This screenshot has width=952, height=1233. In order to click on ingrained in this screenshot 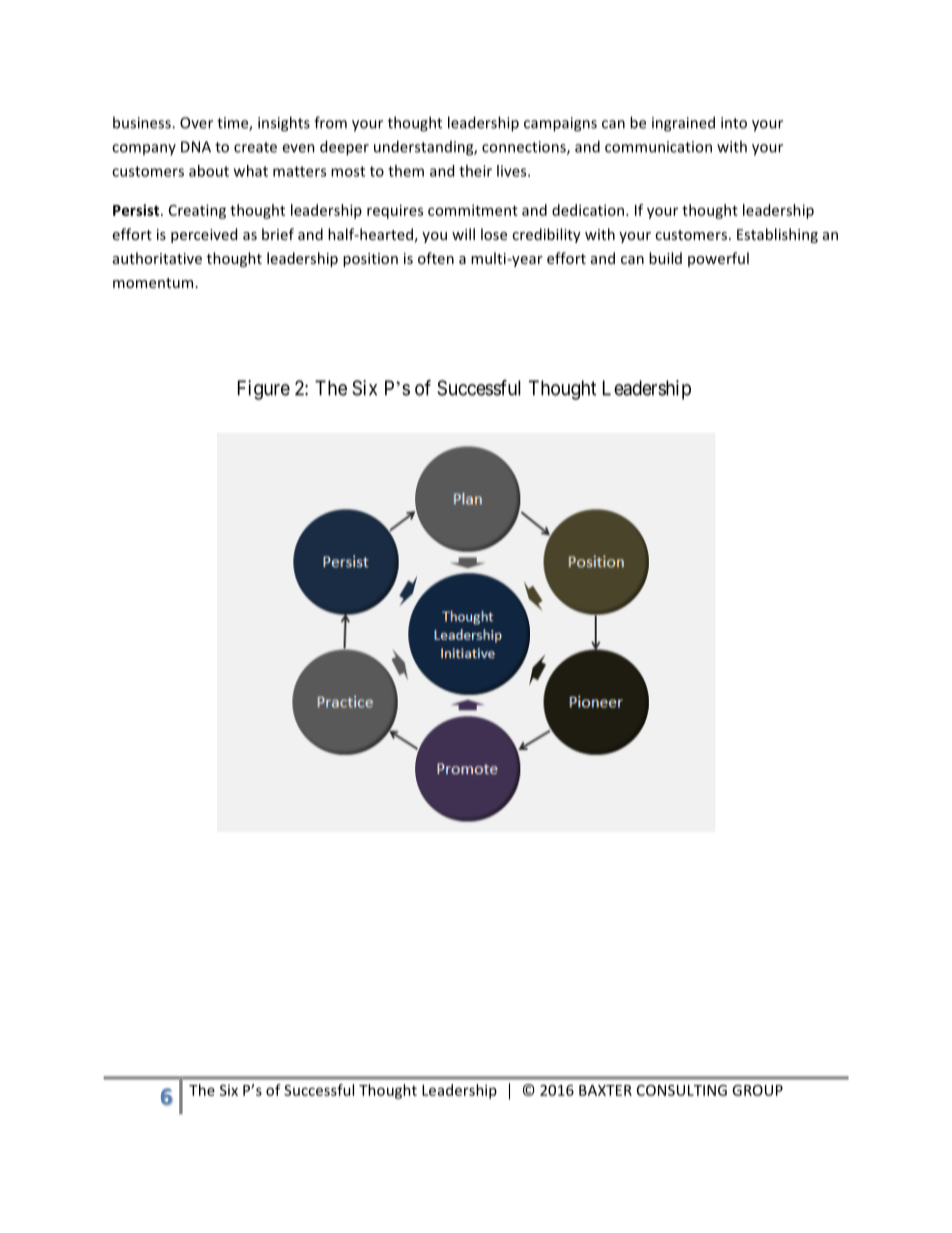, I will do `click(683, 124)`.
